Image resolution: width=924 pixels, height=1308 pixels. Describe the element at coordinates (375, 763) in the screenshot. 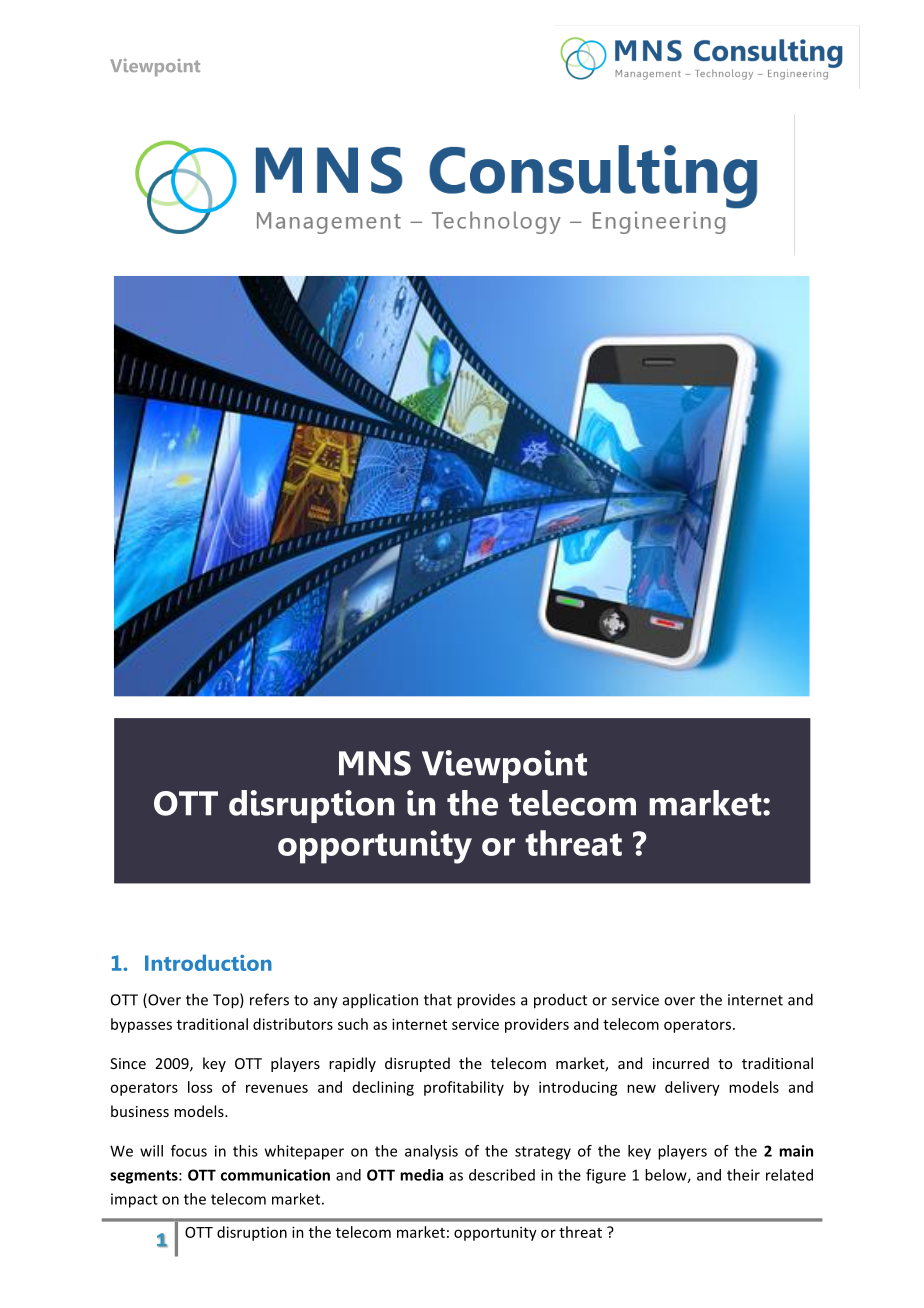

I see `MNS` at that location.
